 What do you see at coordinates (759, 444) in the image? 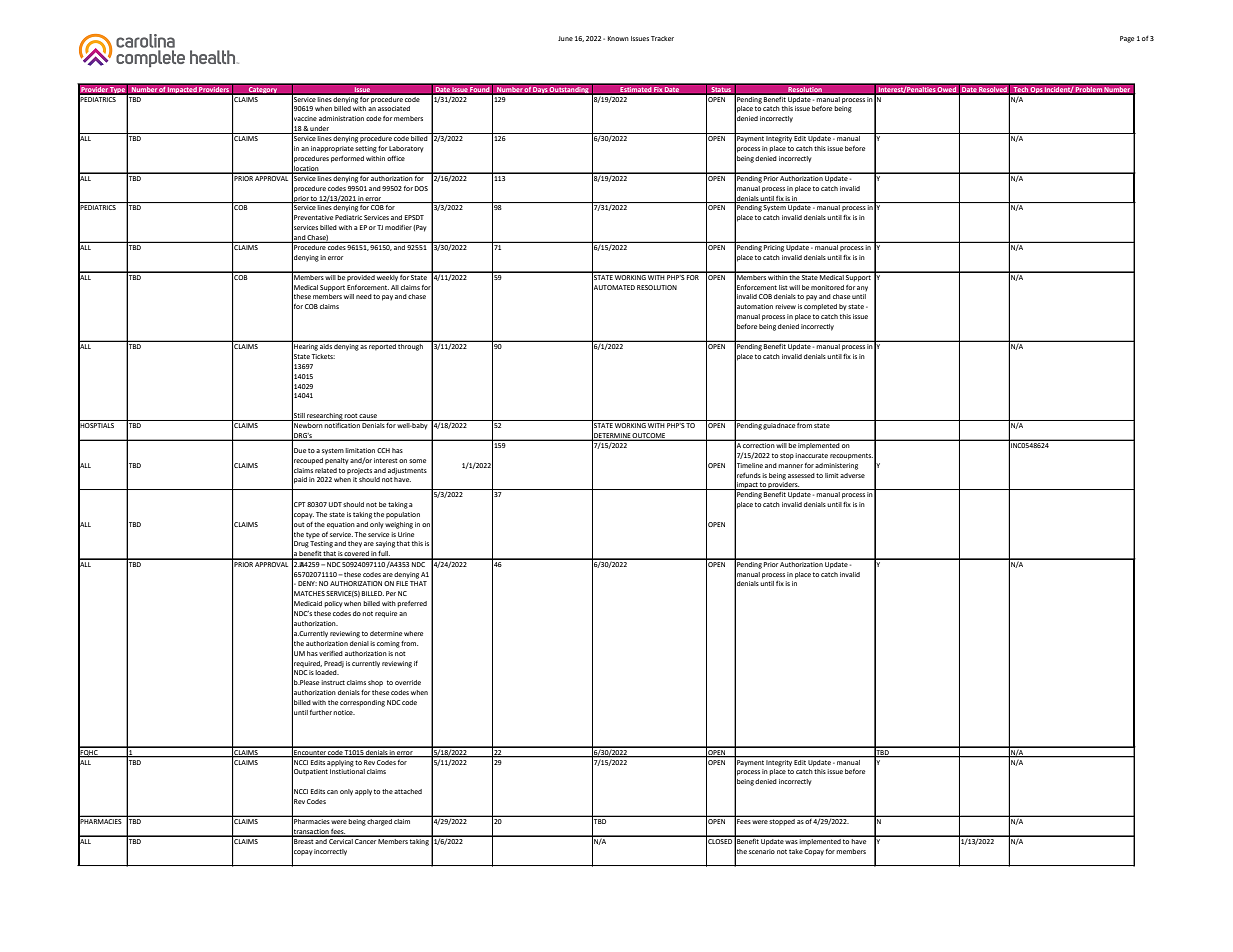
I see `correction` at bounding box center [759, 444].
